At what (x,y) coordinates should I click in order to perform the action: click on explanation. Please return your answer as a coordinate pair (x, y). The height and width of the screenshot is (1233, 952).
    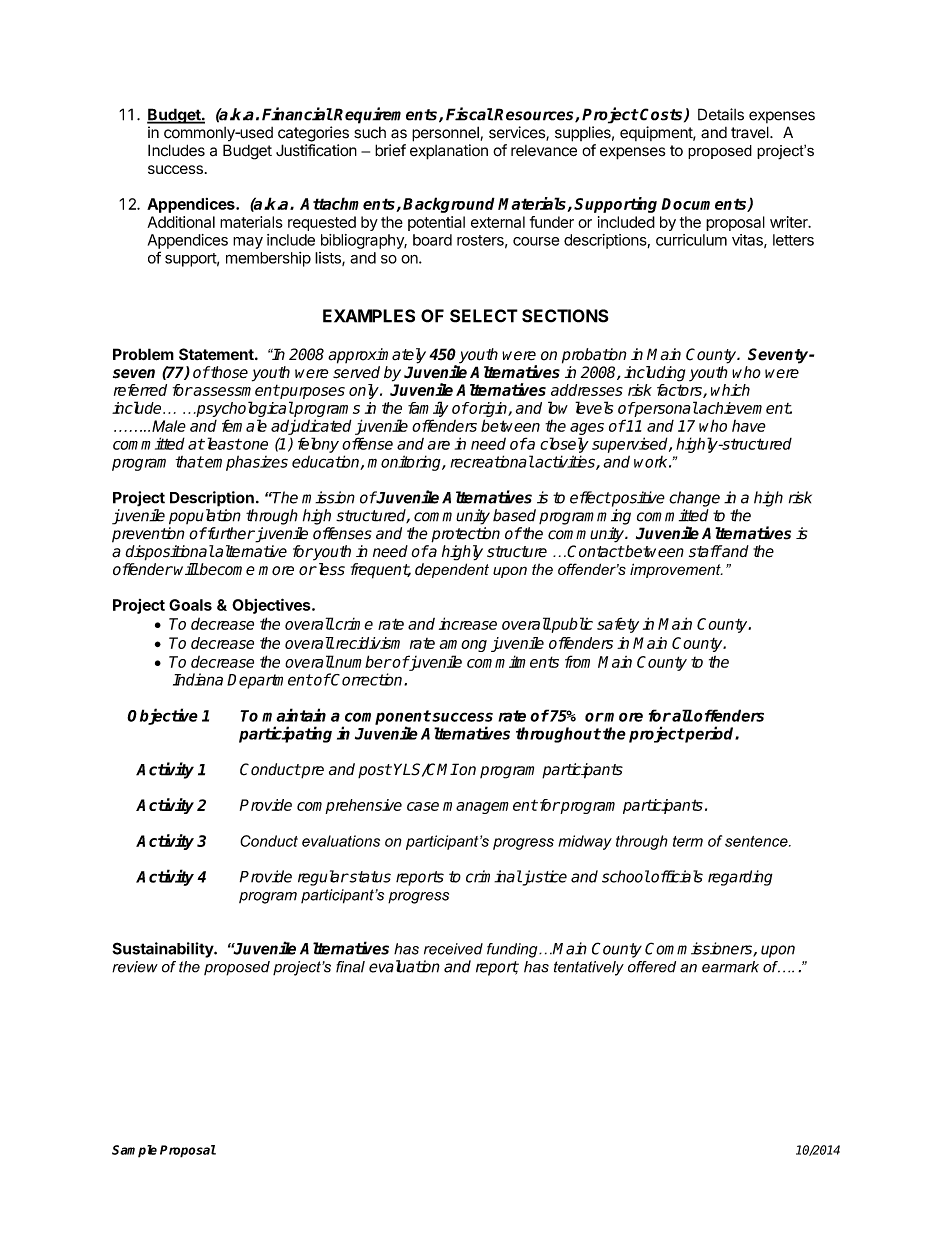
    Looking at the image, I should click on (449, 152).
